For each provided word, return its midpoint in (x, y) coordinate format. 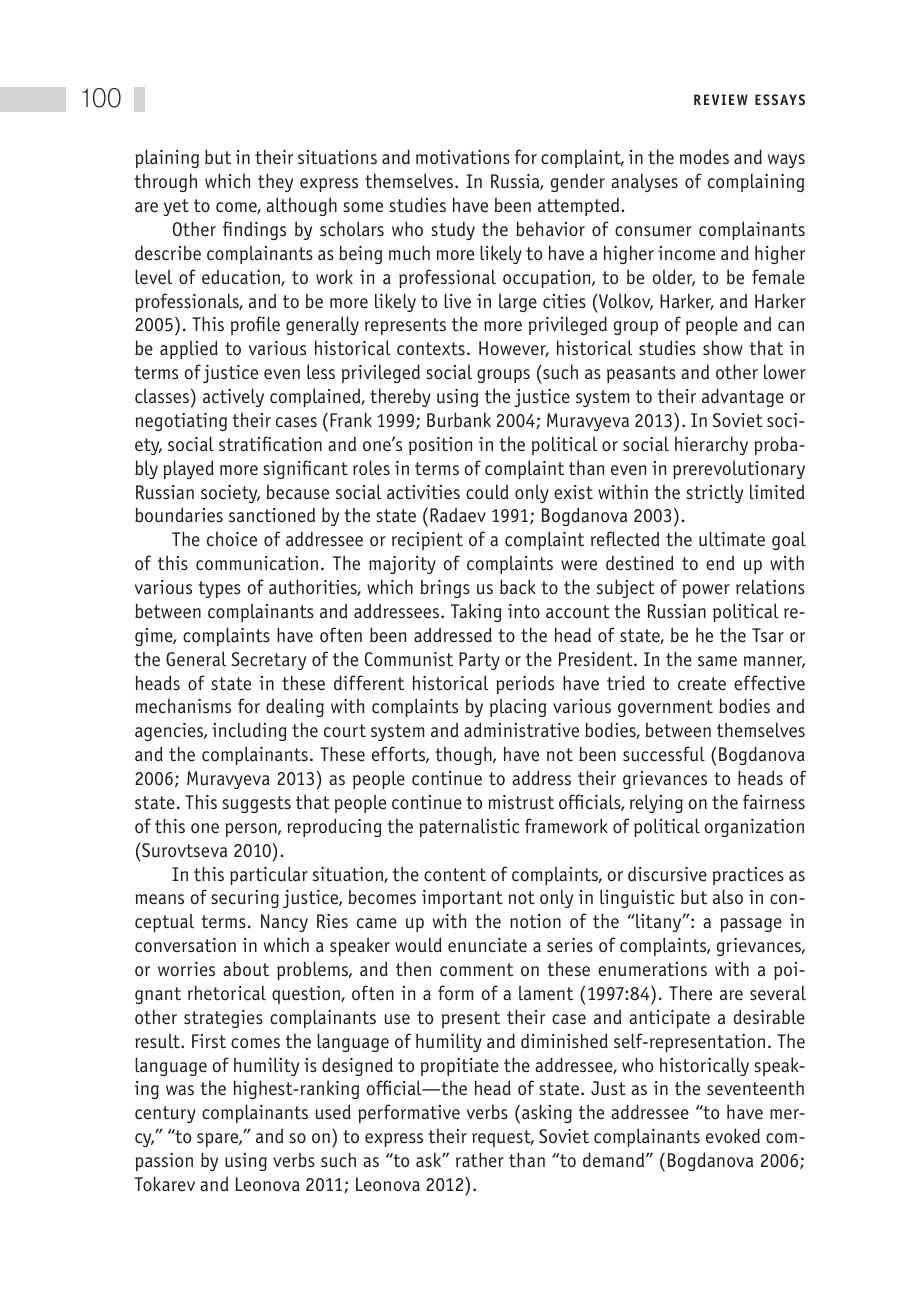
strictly (714, 494)
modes (704, 157)
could (487, 492)
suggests (256, 804)
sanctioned (272, 515)
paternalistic (469, 827)
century (165, 1114)
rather (480, 1160)
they (275, 182)
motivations (463, 157)
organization (754, 828)
